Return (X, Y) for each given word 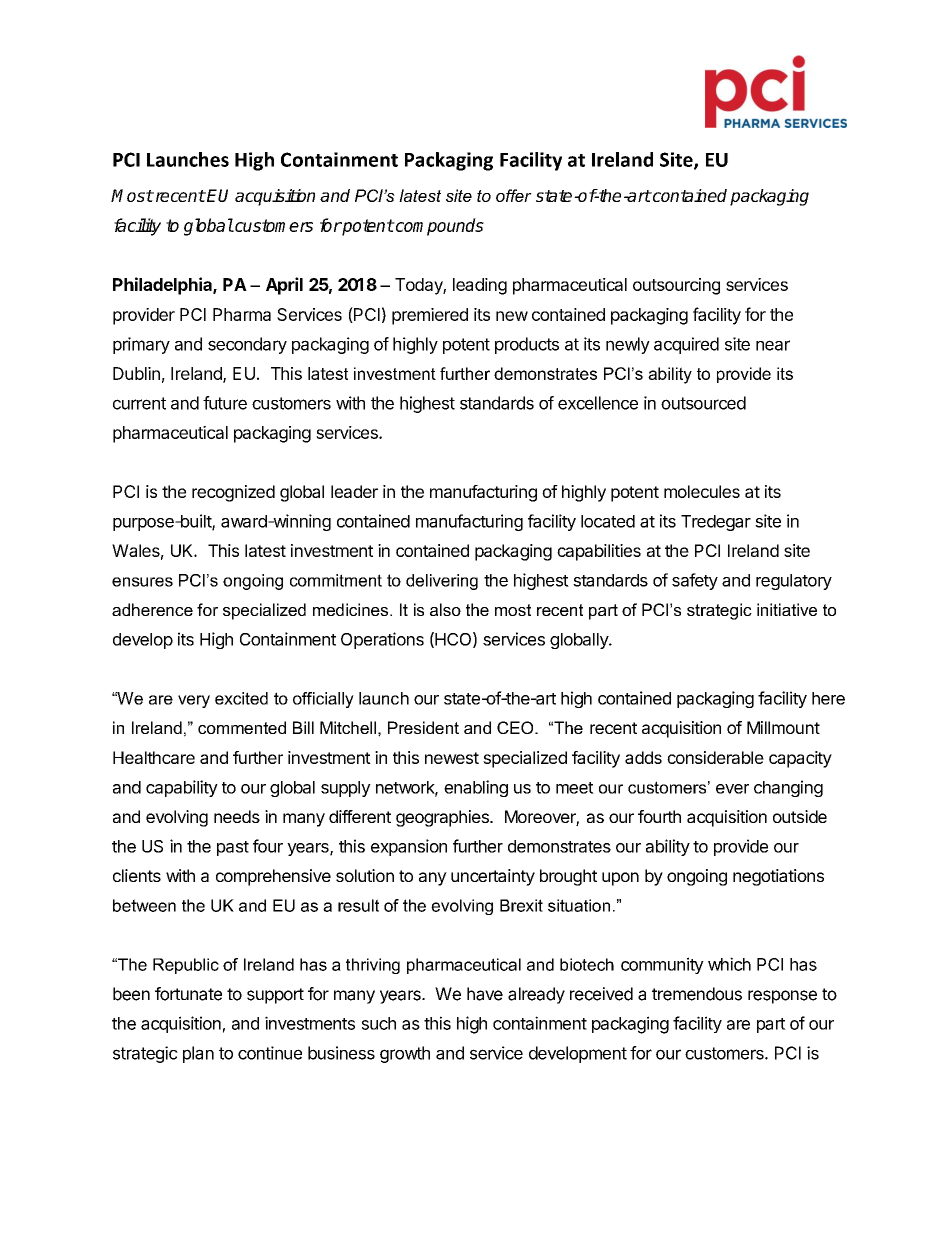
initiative (787, 609)
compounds (438, 227)
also (445, 609)
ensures (142, 582)
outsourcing (676, 286)
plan (198, 1054)
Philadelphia (163, 286)
